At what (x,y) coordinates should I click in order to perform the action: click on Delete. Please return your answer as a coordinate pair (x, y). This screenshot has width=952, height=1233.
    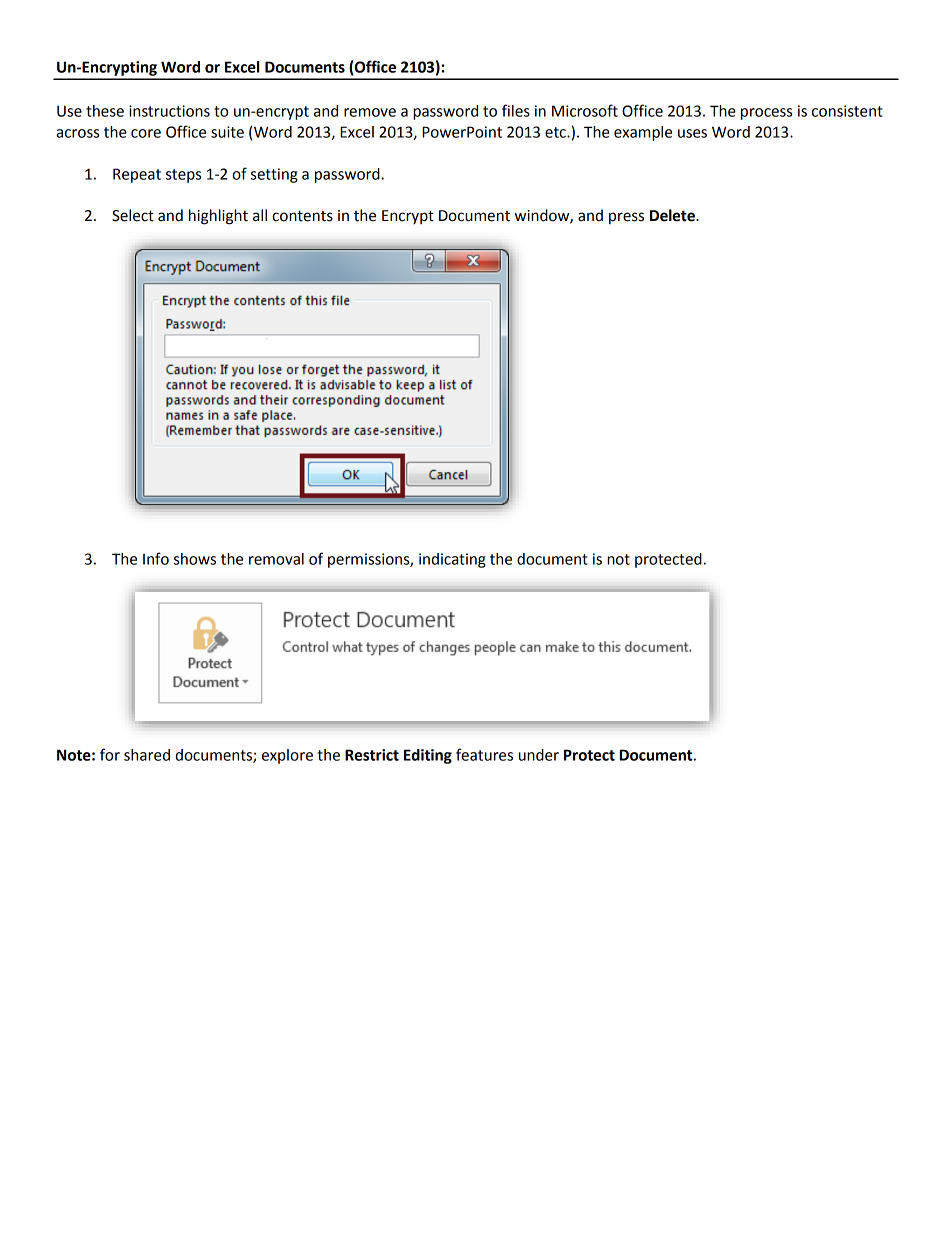
    Looking at the image, I should click on (673, 215).
